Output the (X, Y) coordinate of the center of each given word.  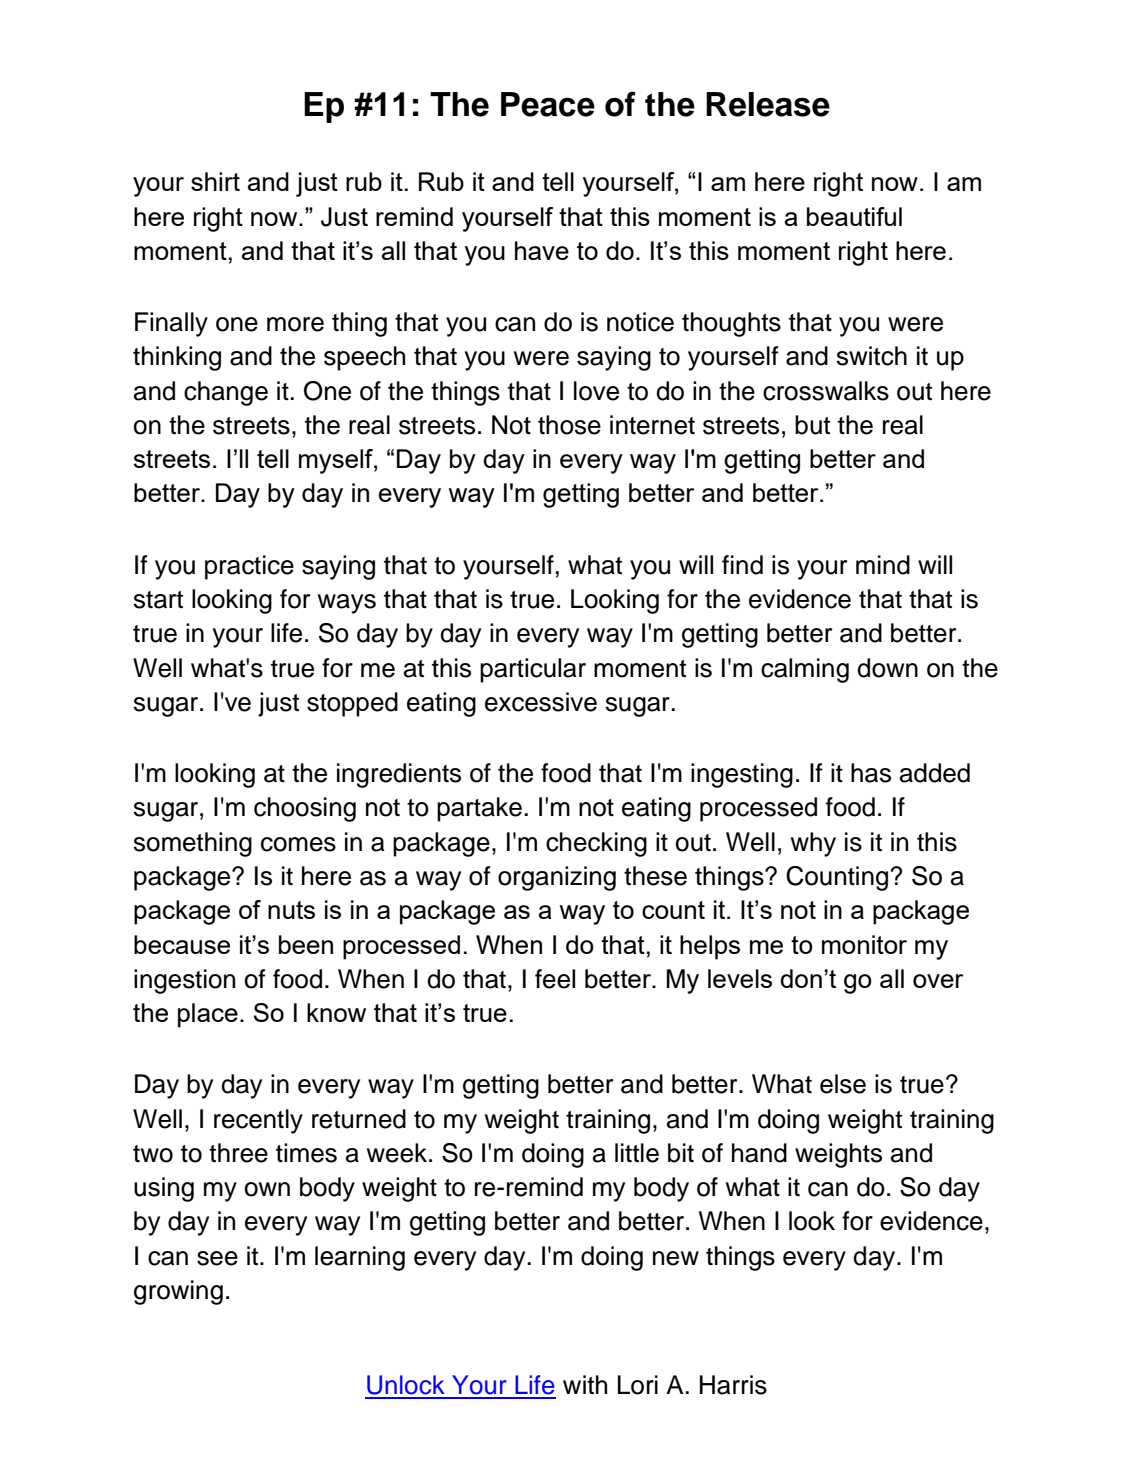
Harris (733, 1385)
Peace (548, 104)
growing (178, 1292)
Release (768, 104)
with (585, 1384)
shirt (215, 181)
